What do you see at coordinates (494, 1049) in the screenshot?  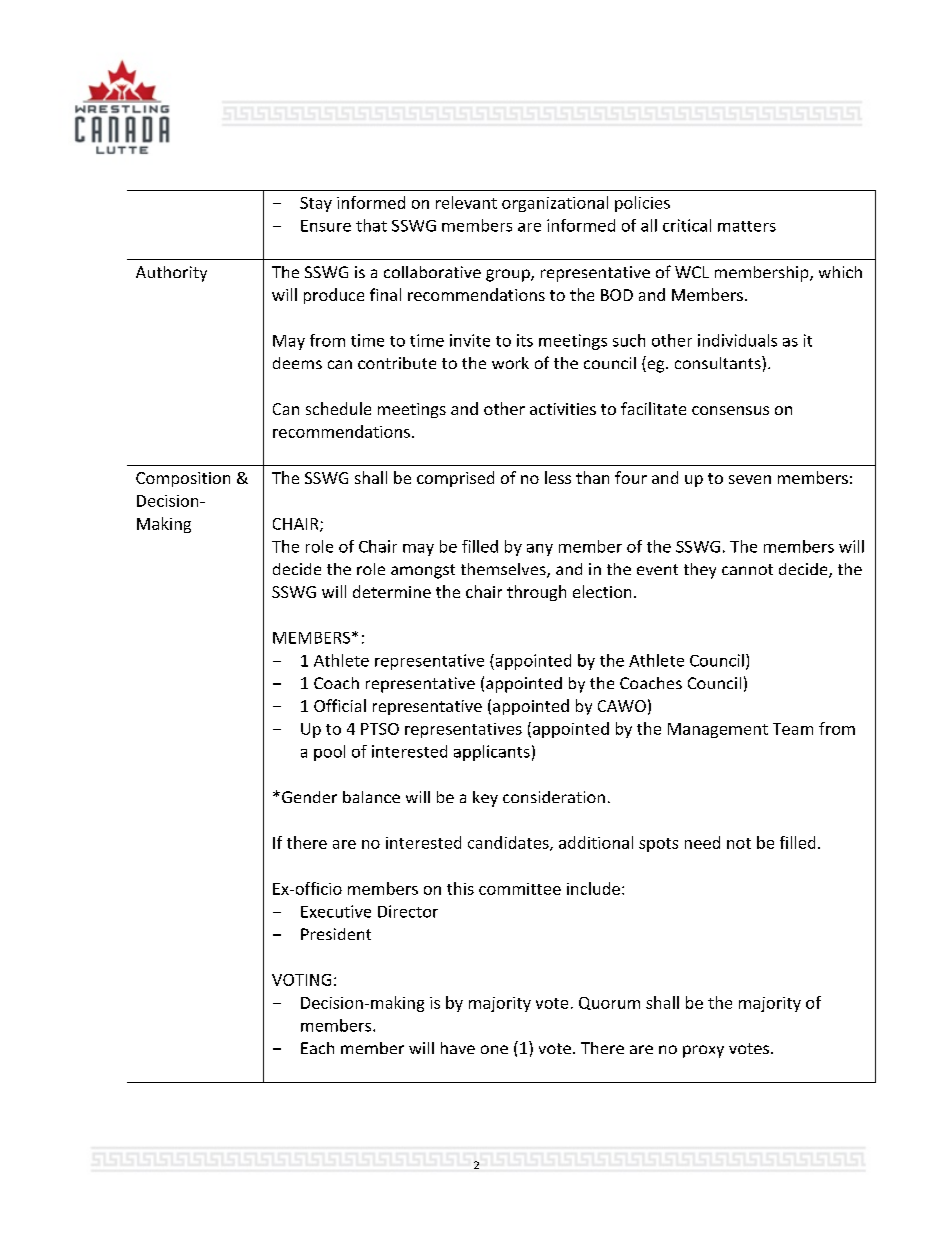 I see `one` at bounding box center [494, 1049].
